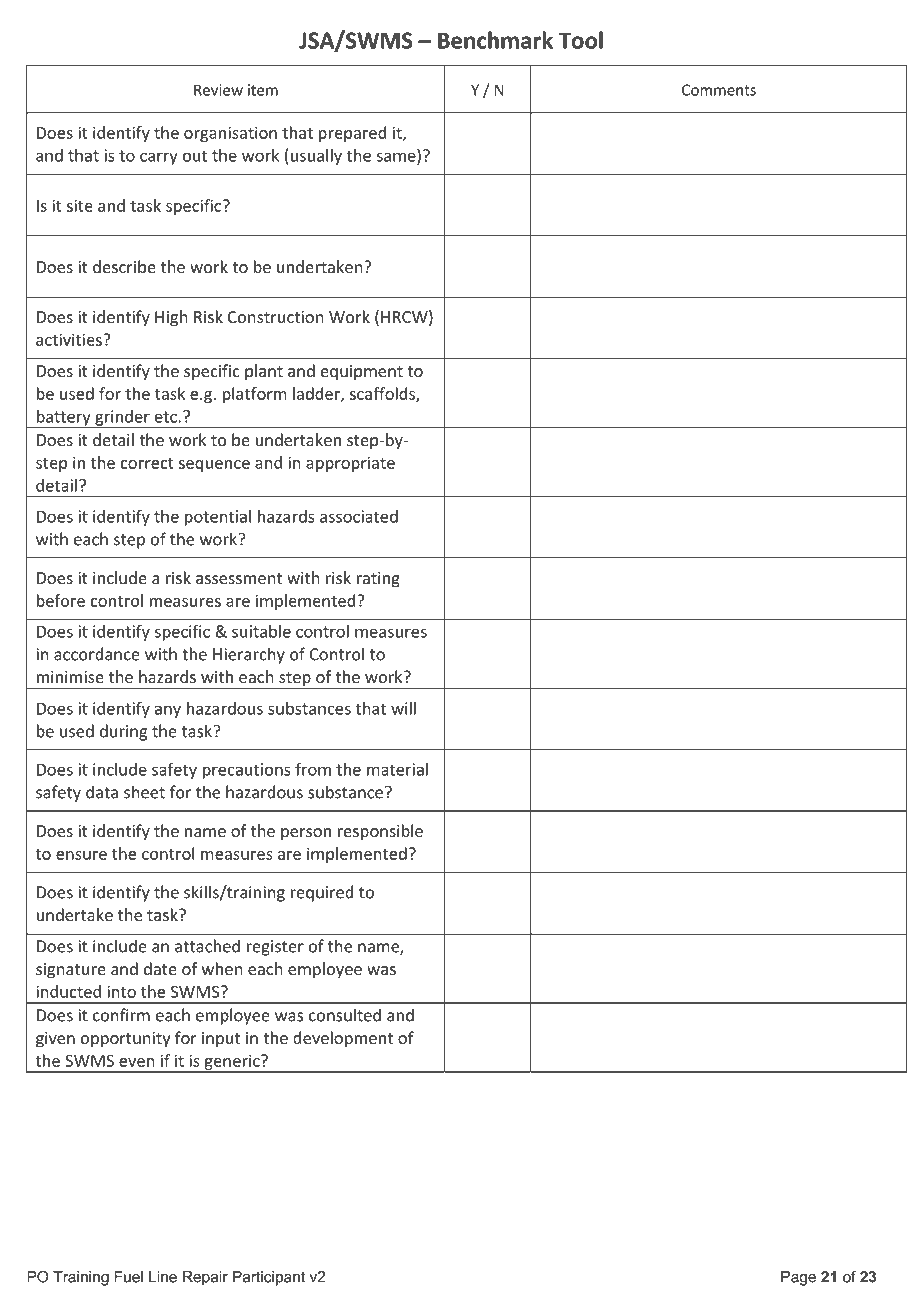 Image resolution: width=924 pixels, height=1308 pixels. Describe the element at coordinates (160, 968) in the page. I see `date` at that location.
